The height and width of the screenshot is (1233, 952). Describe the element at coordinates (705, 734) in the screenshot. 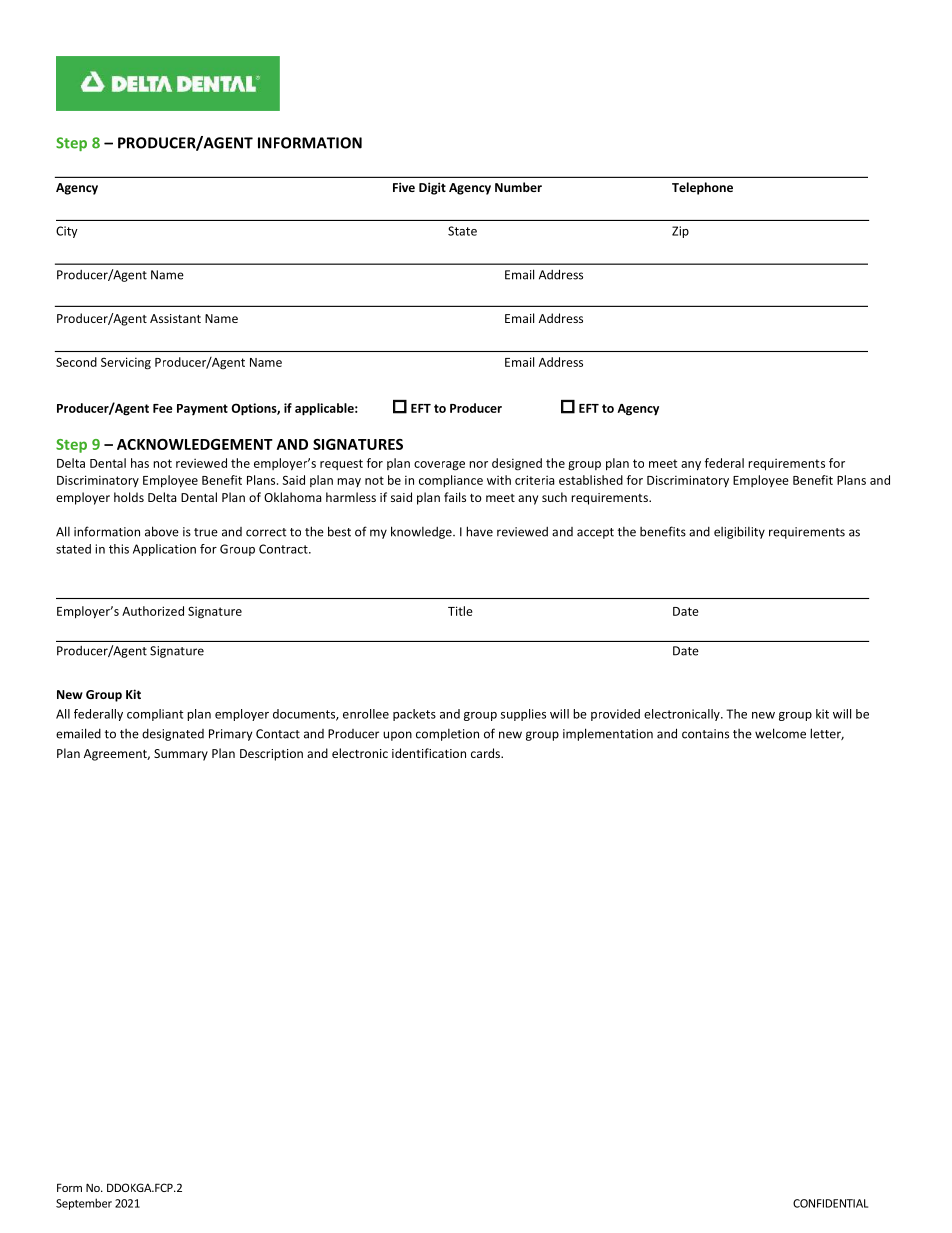

I see `contains` at that location.
